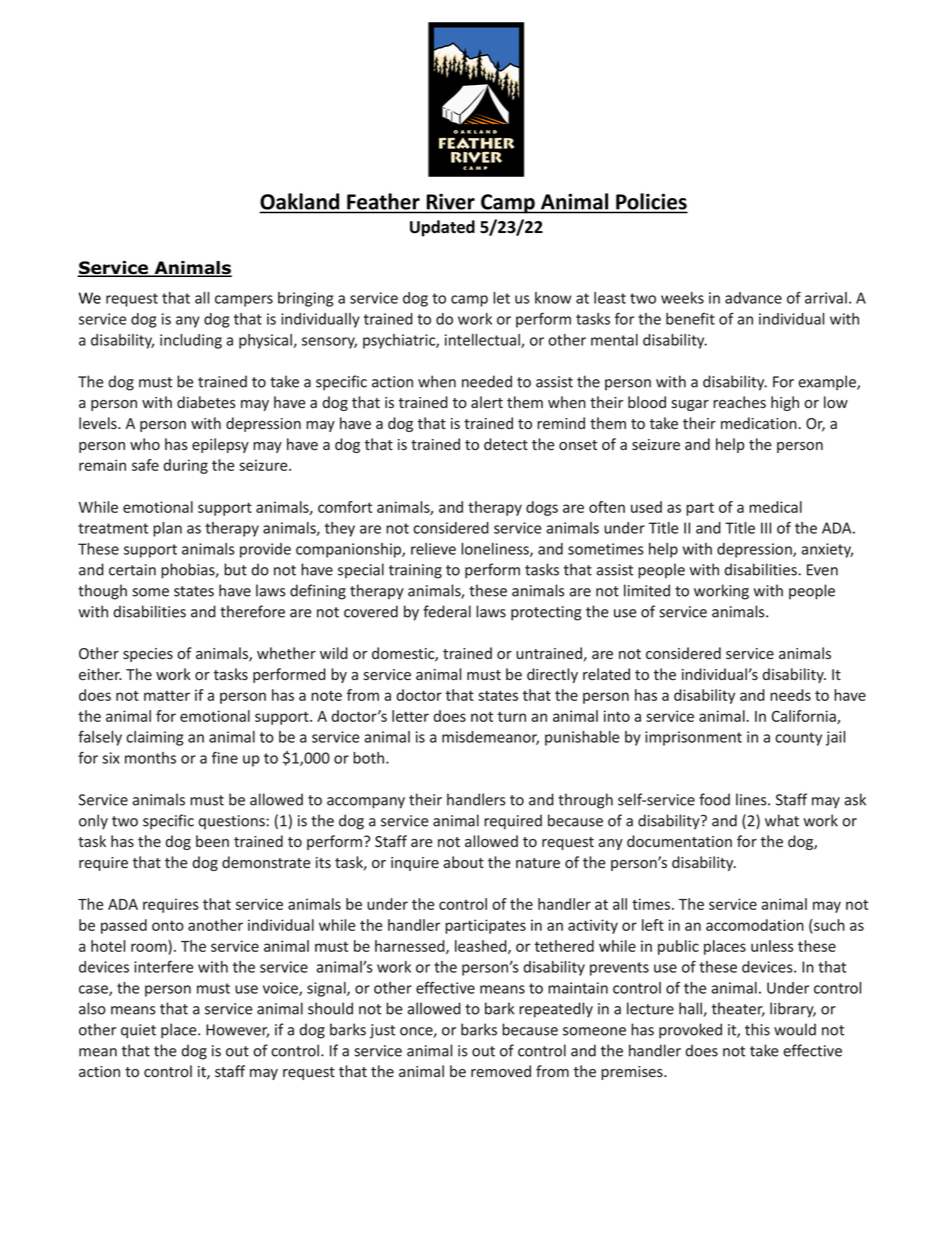 The width and height of the document is (952, 1233). What do you see at coordinates (442, 228) in the document?
I see `Updated` at bounding box center [442, 228].
